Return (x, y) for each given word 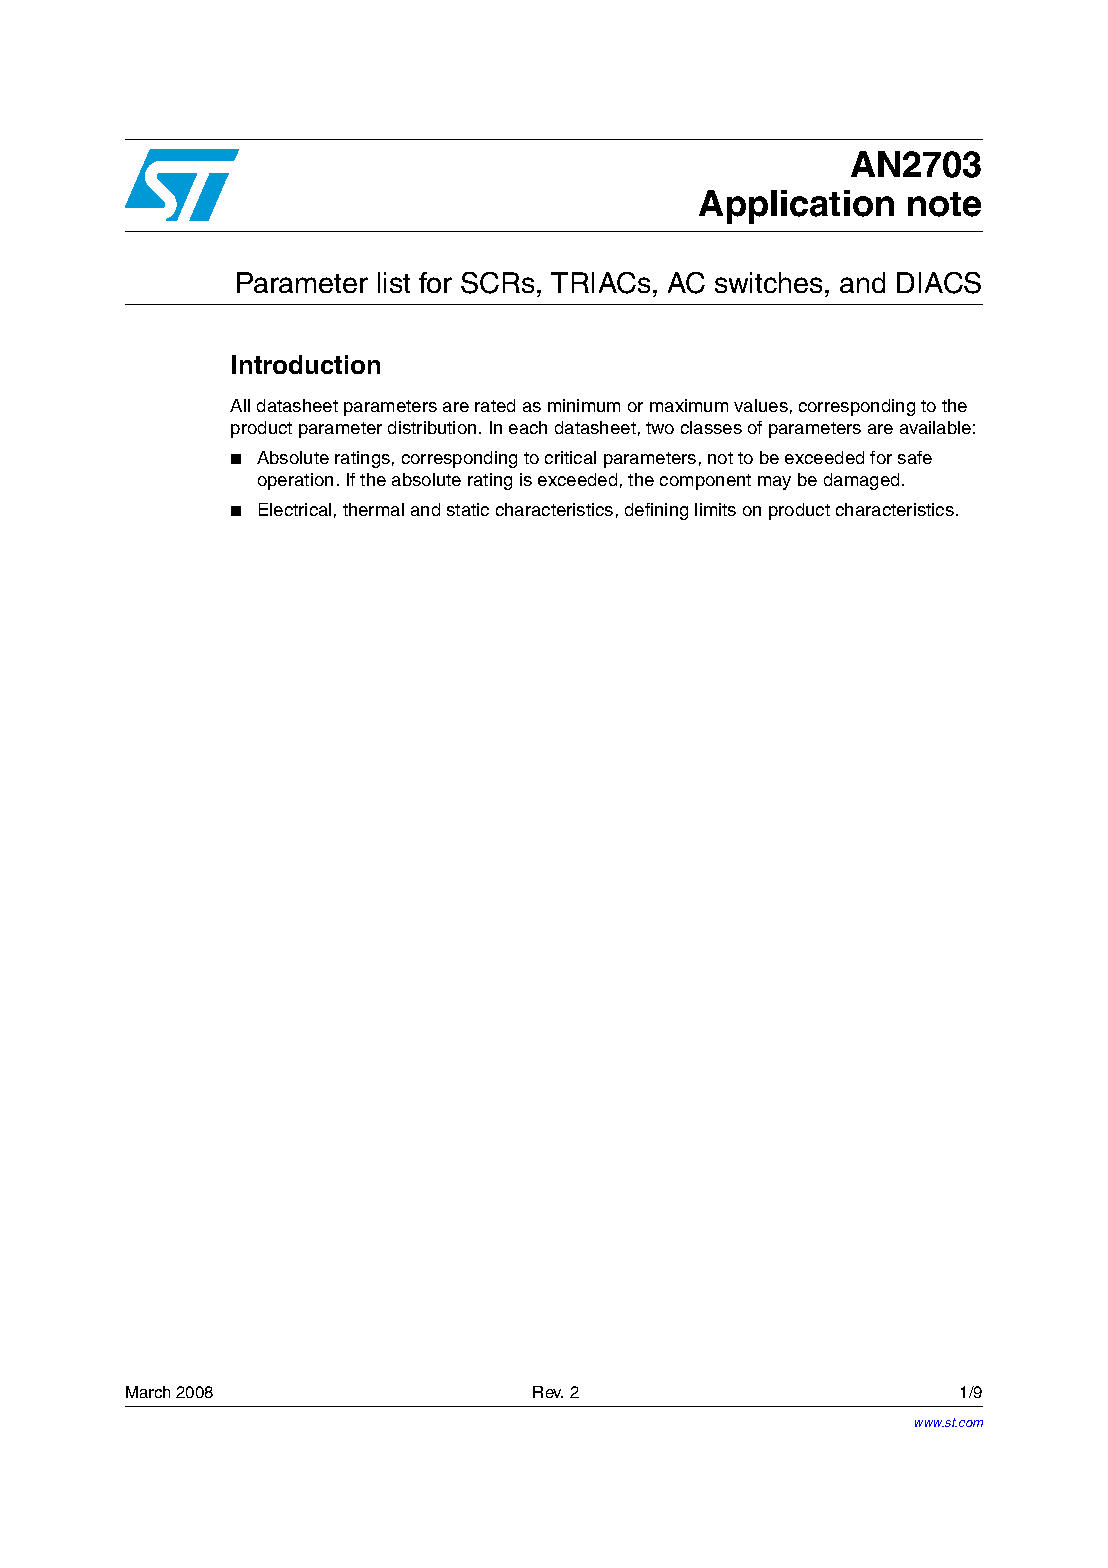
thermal (373, 509)
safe (915, 457)
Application (796, 207)
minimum (584, 405)
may (774, 483)
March (148, 1392)
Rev (548, 1392)
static (468, 509)
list (394, 282)
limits (715, 509)
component (705, 482)
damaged (861, 481)
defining (656, 511)
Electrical (295, 509)
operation (295, 481)
